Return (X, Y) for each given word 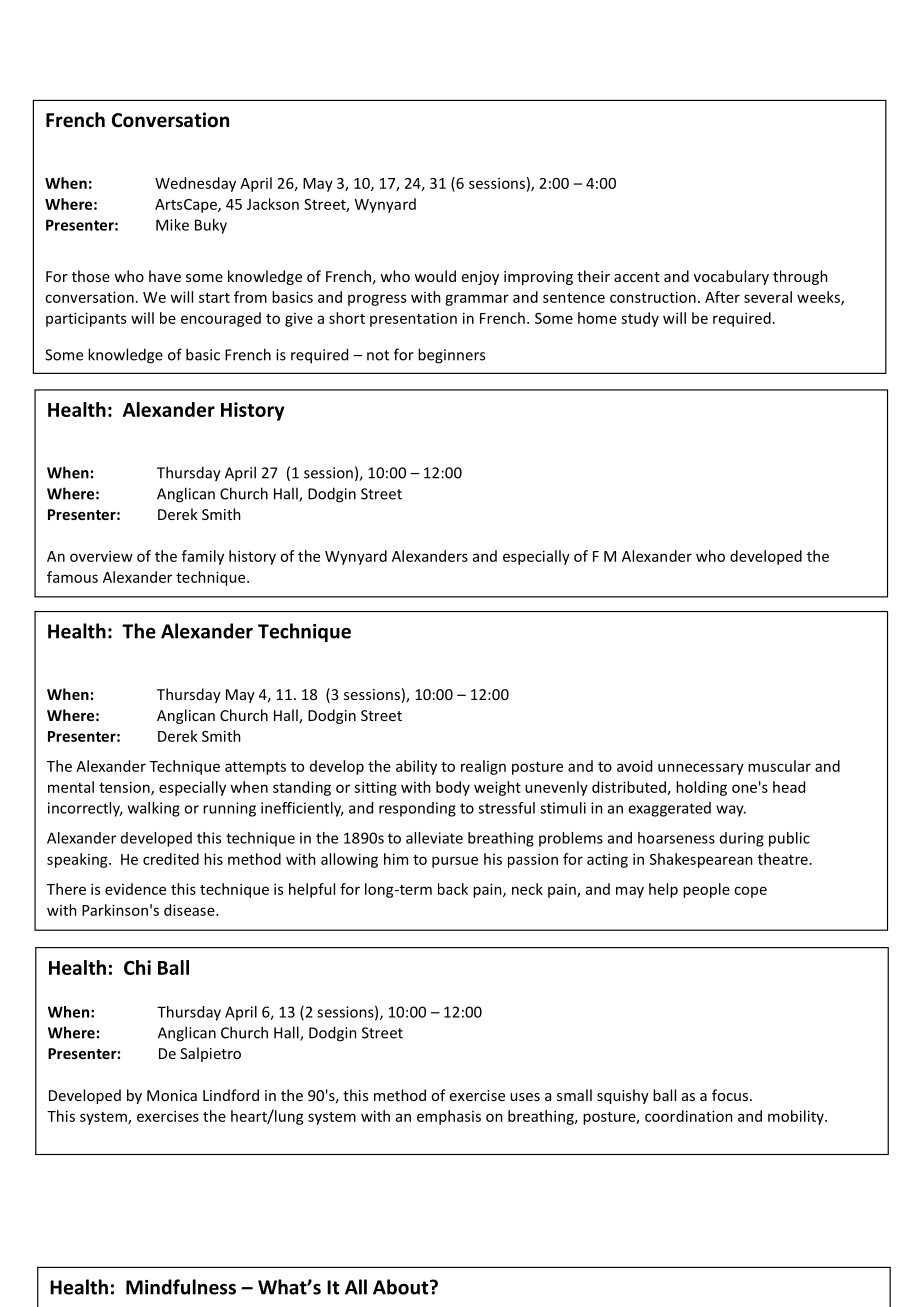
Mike (172, 225)
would (435, 276)
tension (125, 788)
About (402, 1287)
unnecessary (701, 769)
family (203, 557)
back (453, 889)
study (640, 319)
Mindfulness (181, 1287)
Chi (137, 967)
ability (416, 767)
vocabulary (731, 277)
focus (730, 1095)
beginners (451, 356)
